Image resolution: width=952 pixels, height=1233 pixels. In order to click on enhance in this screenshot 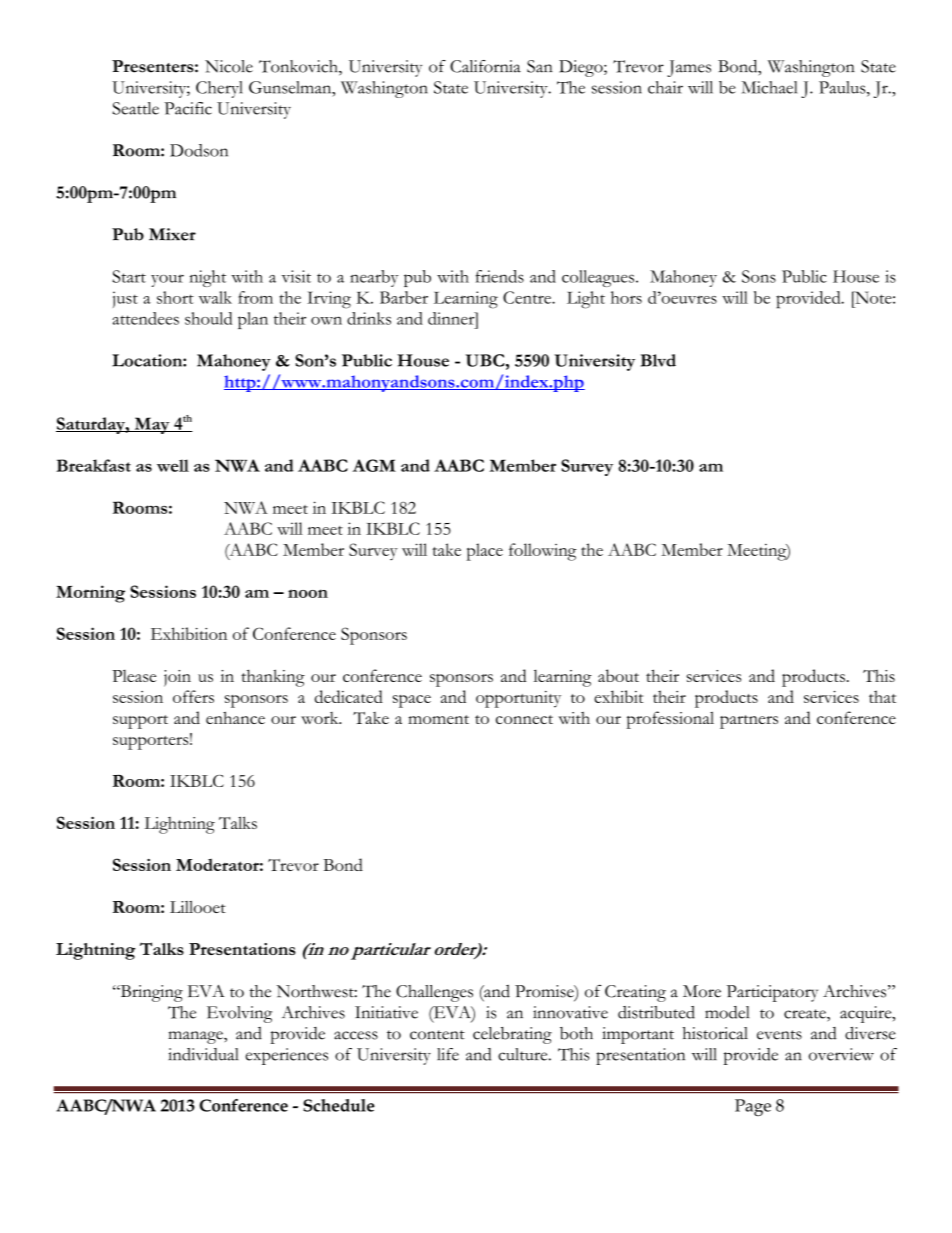, I will do `click(235, 717)`.
